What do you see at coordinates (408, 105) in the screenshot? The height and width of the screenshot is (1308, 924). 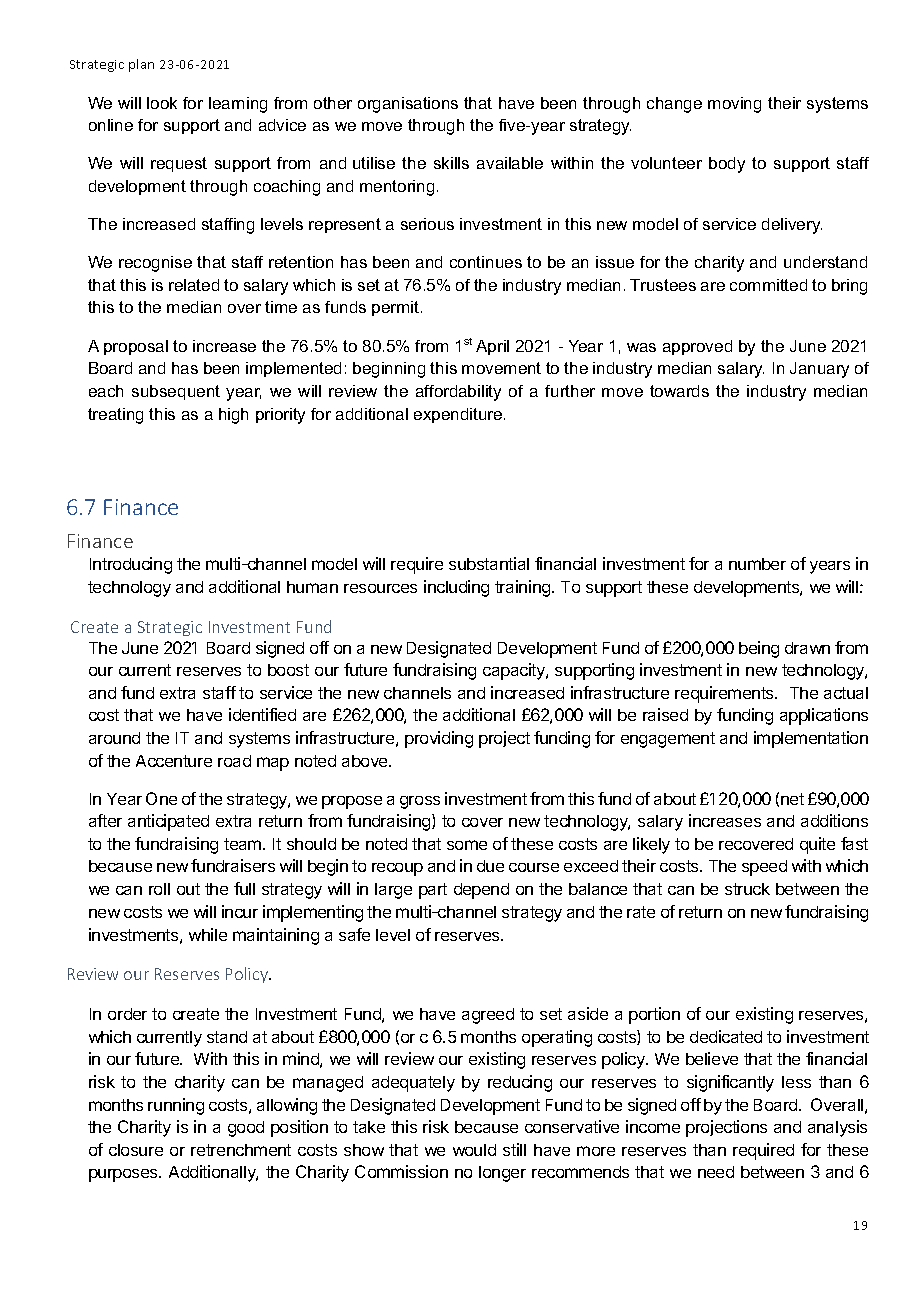 I see `organisations` at bounding box center [408, 105].
